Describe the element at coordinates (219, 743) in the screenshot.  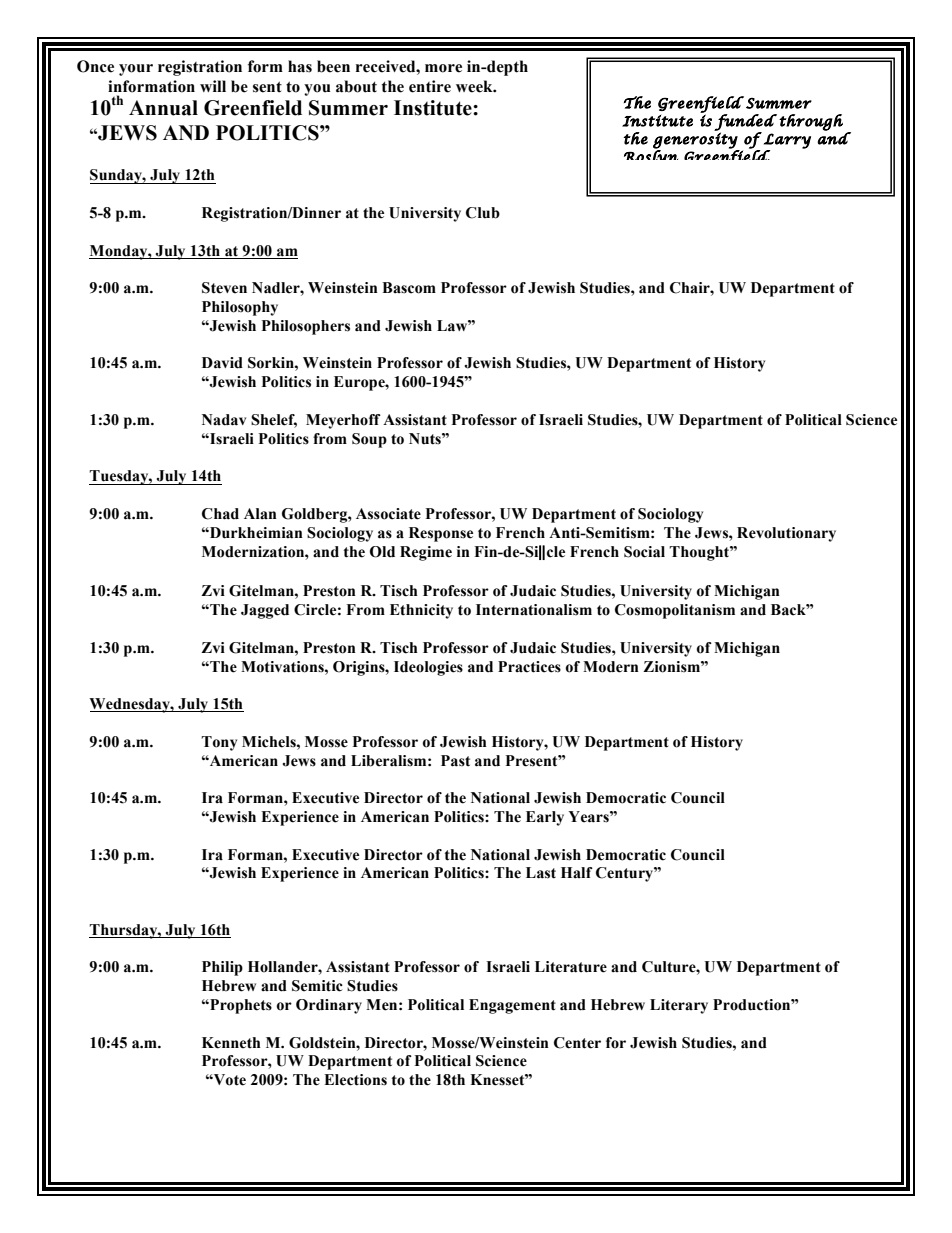
I see `Tony` at that location.
